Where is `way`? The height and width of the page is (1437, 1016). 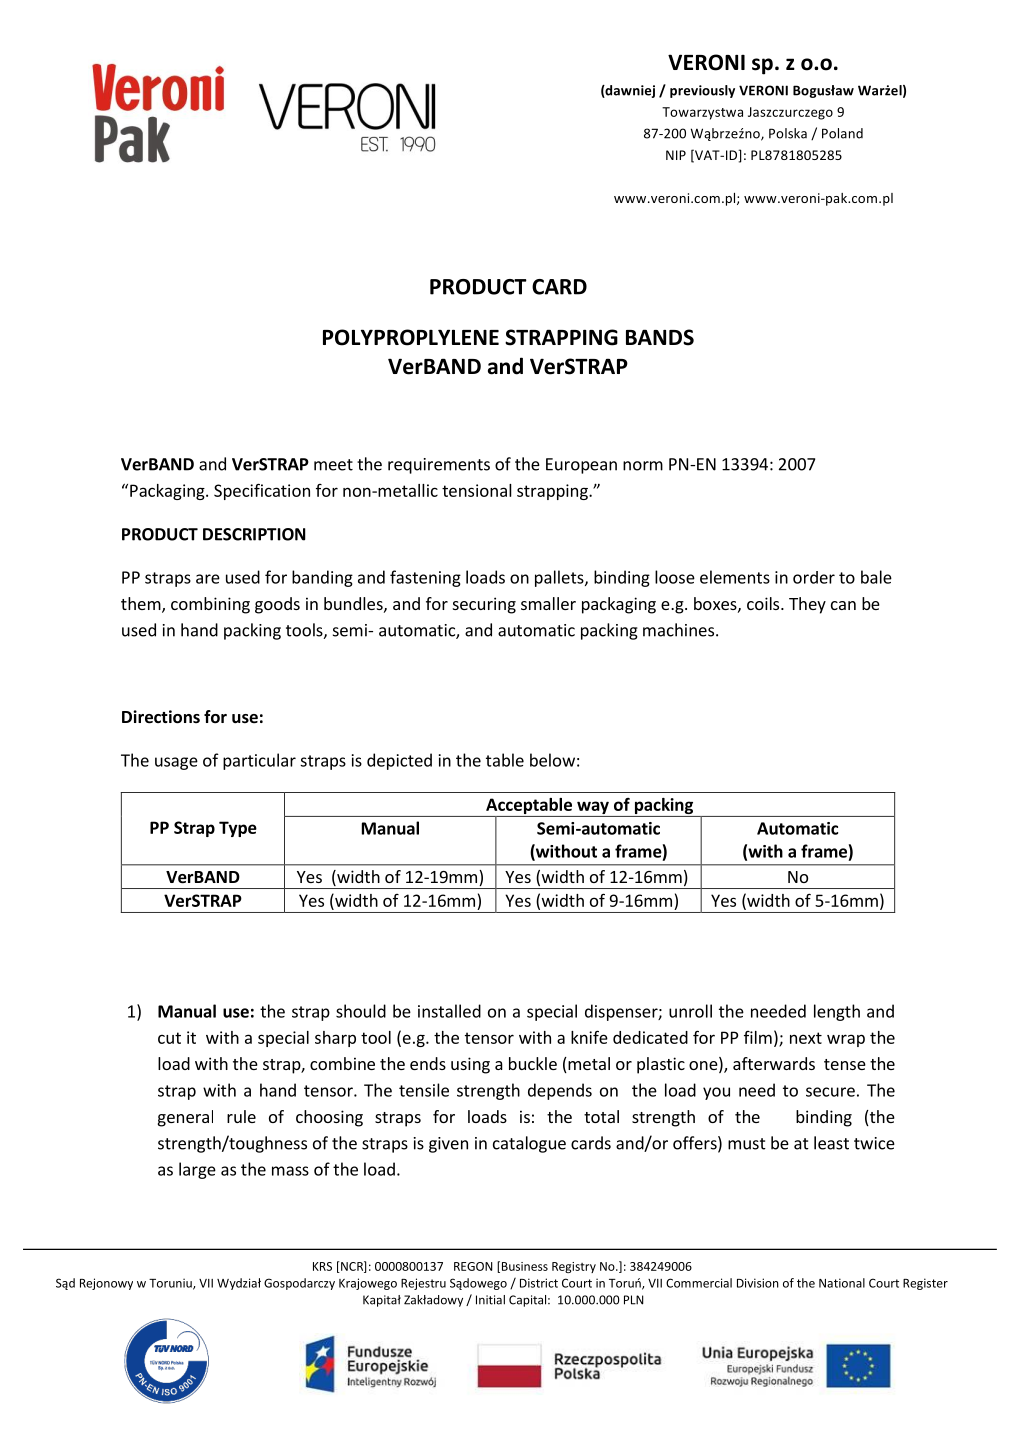
way is located at coordinates (593, 809).
